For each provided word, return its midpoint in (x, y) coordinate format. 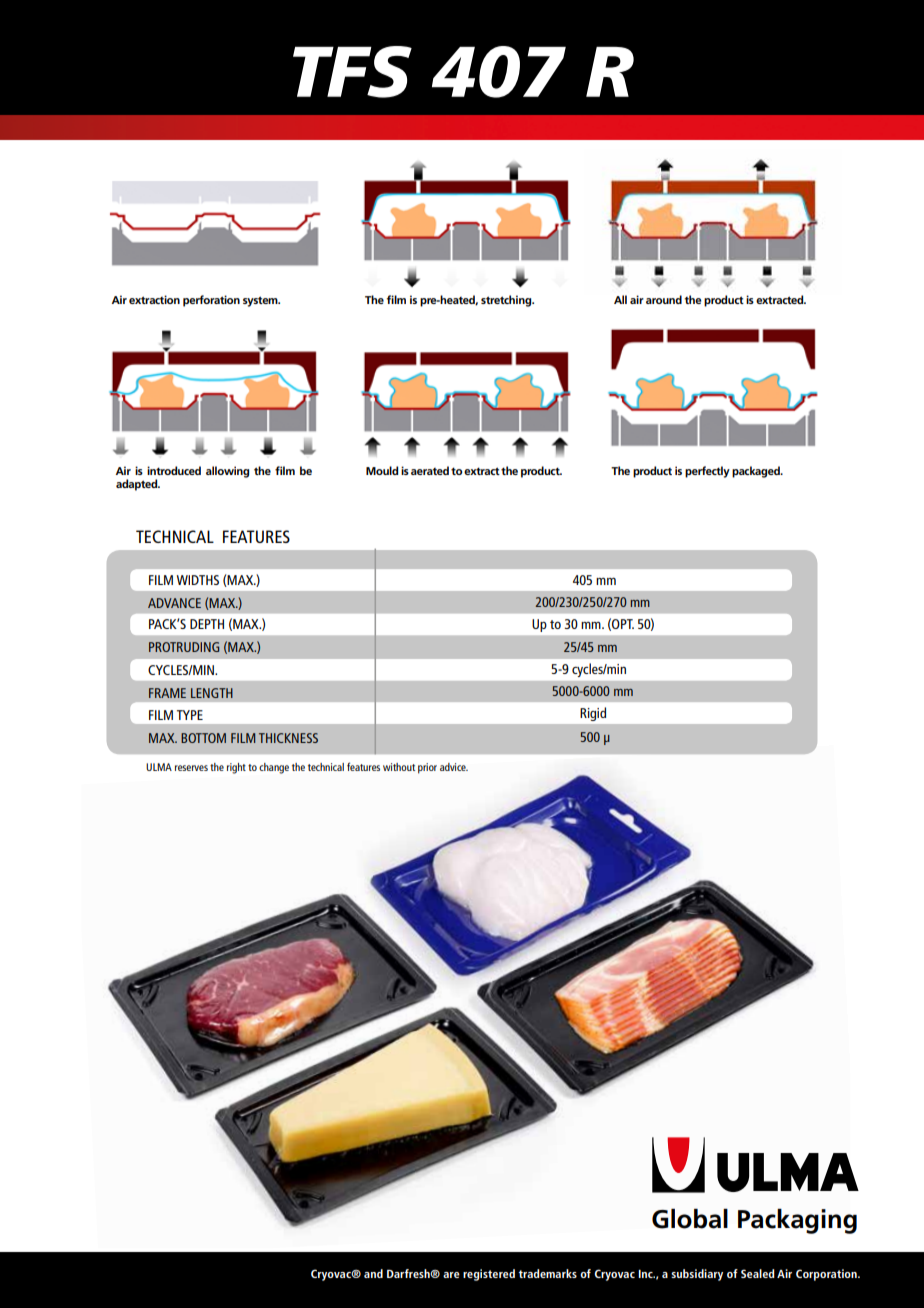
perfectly (707, 472)
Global (690, 1219)
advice (454, 767)
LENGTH (212, 693)
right (236, 768)
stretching (507, 301)
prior (427, 768)
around (664, 299)
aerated (430, 470)
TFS (352, 72)
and (373, 1273)
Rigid (593, 714)
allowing (227, 472)
